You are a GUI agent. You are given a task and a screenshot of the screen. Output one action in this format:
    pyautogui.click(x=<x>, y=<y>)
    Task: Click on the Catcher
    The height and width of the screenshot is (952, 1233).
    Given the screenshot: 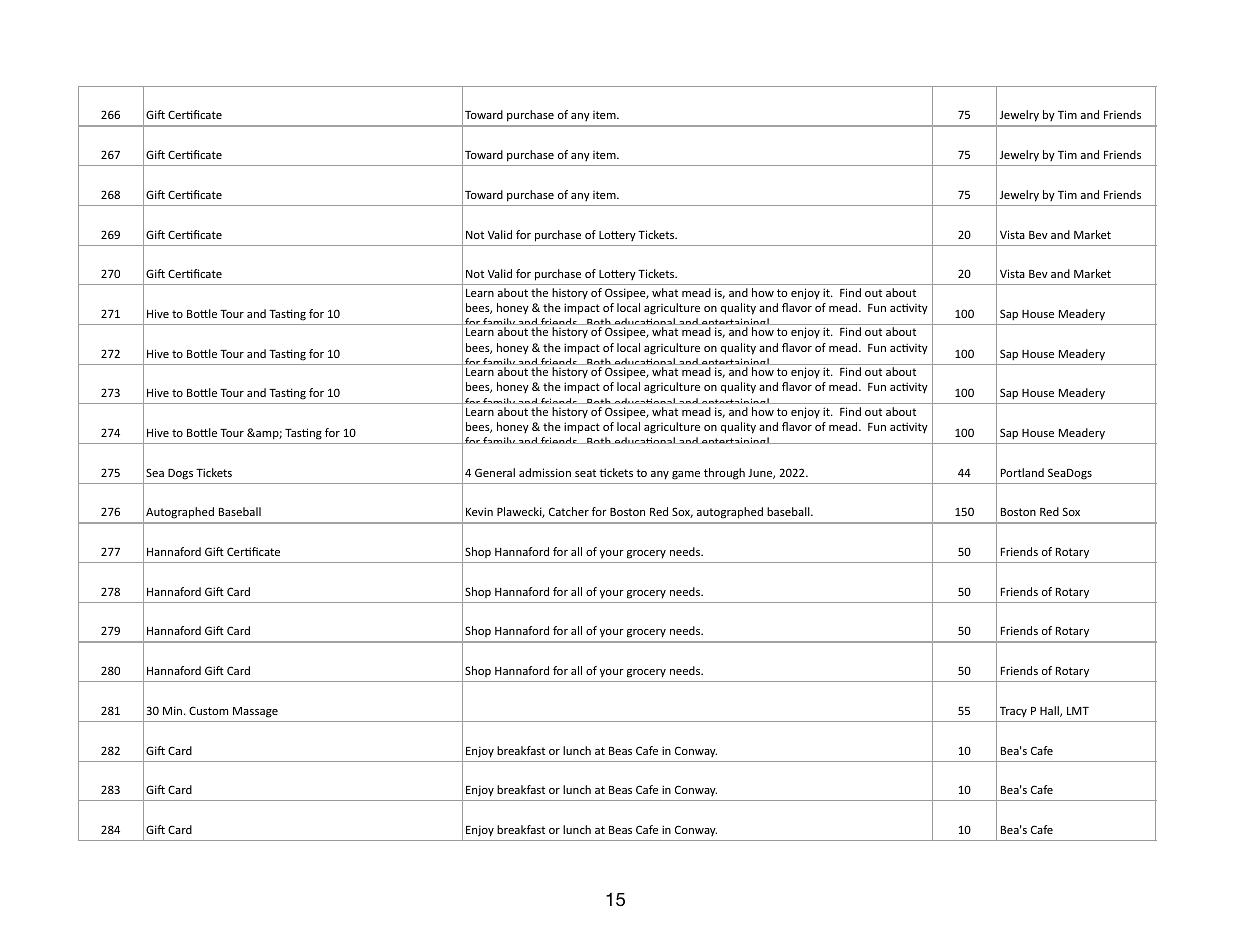 What is the action you would take?
    pyautogui.click(x=569, y=511)
